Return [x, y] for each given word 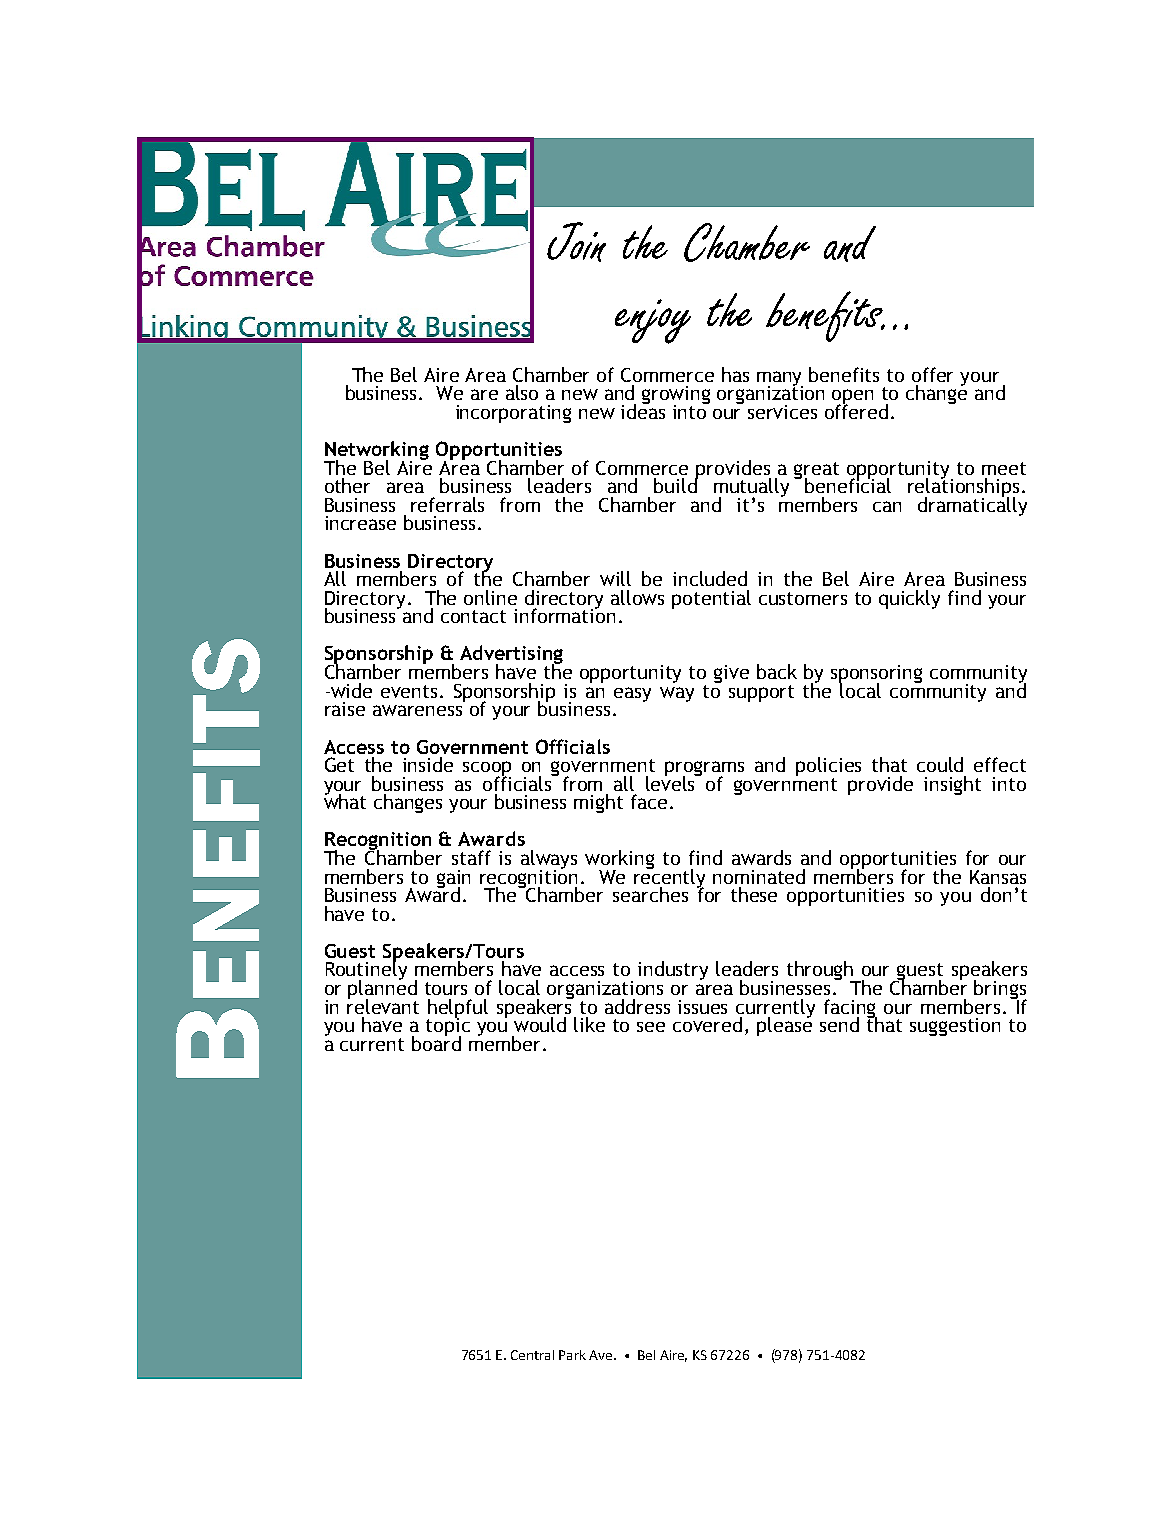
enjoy [653, 321]
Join [576, 242]
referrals [447, 504]
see [651, 1027]
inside [428, 764]
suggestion [955, 1027]
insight [952, 785]
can [887, 506]
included [710, 578]
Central [532, 1355]
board [436, 1042]
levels [672, 782]
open [852, 398]
